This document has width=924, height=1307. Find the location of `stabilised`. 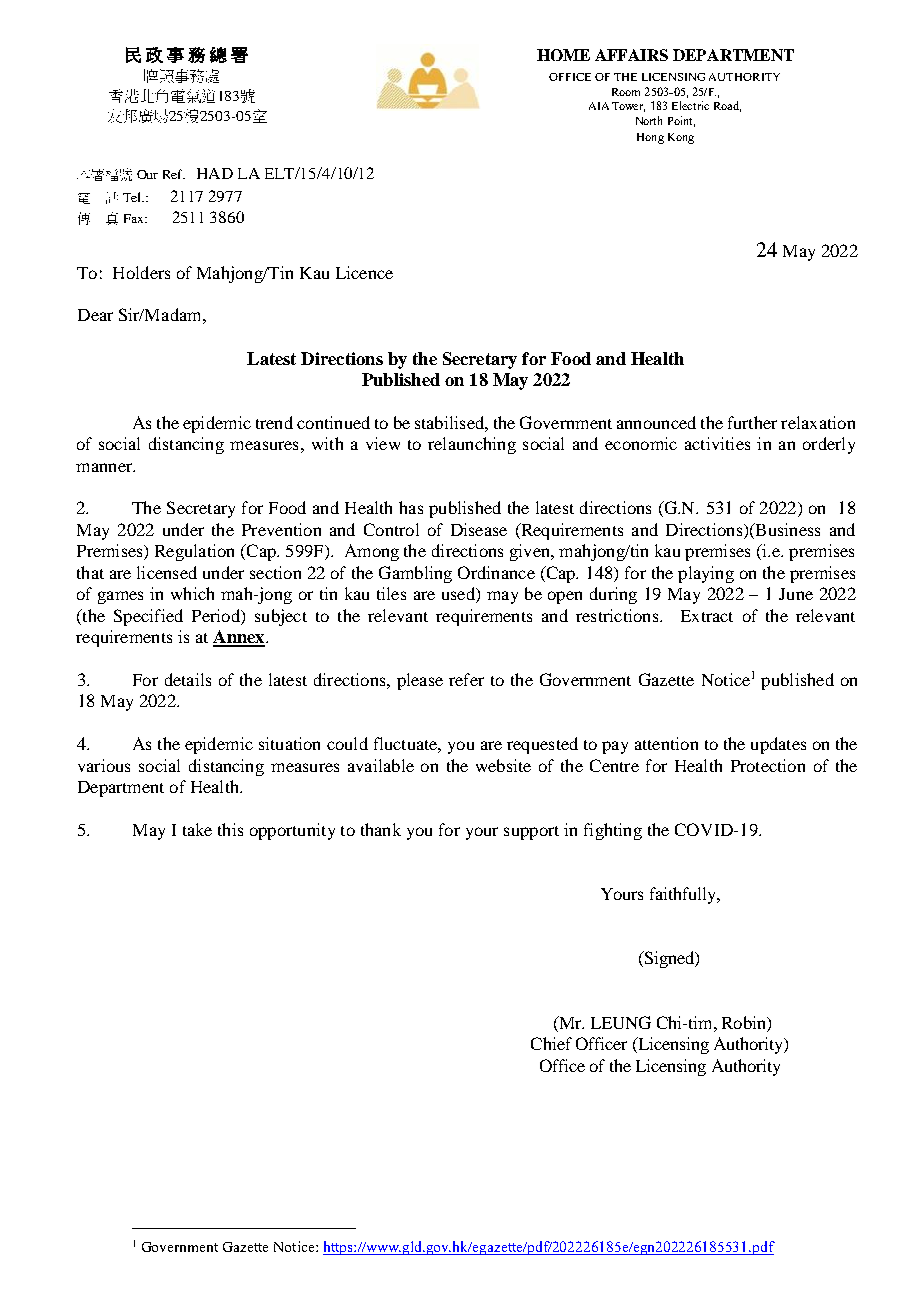

stabilised is located at coordinates (450, 422).
